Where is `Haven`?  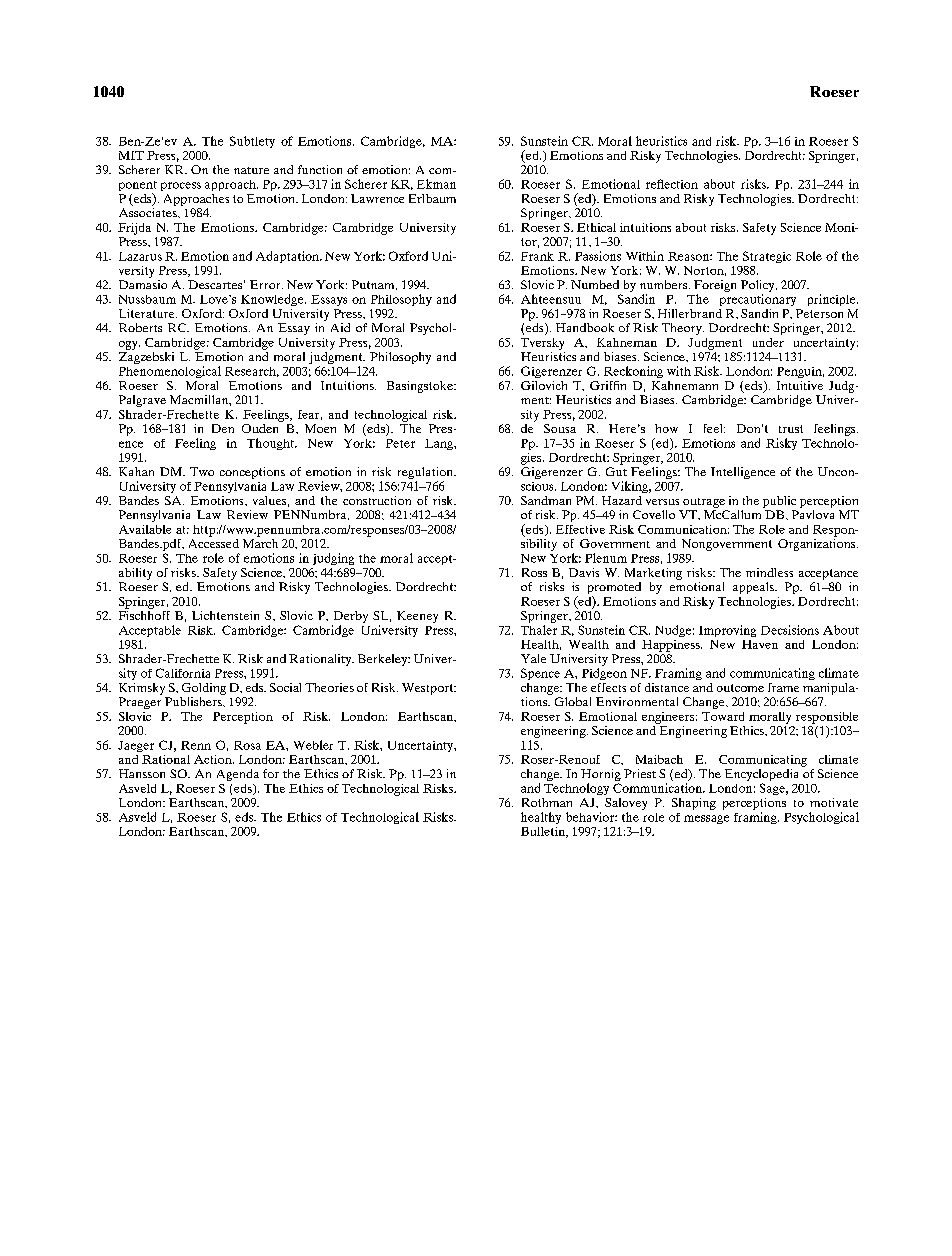
Haven is located at coordinates (760, 644).
